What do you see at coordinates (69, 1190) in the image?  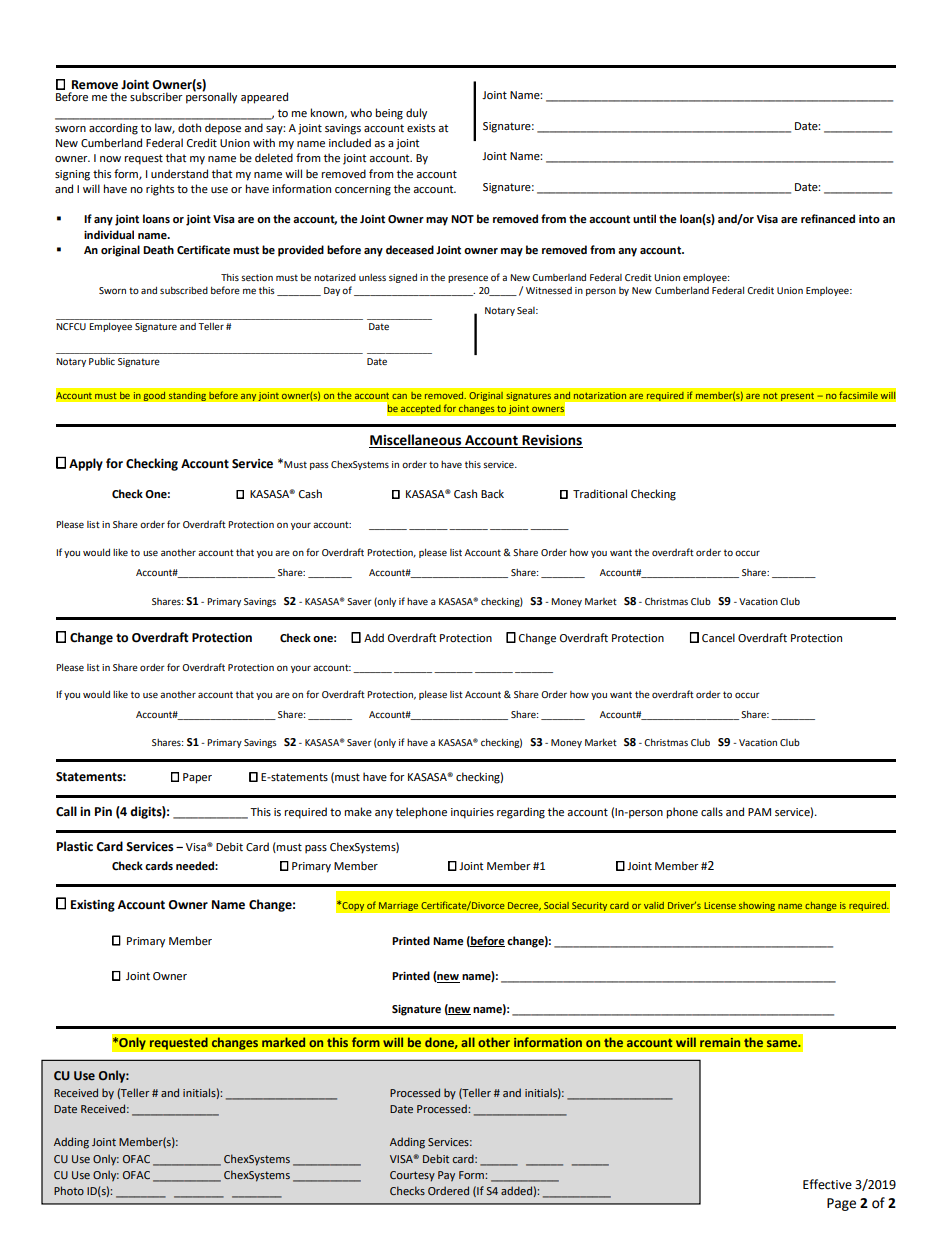 I see `Photo` at bounding box center [69, 1190].
